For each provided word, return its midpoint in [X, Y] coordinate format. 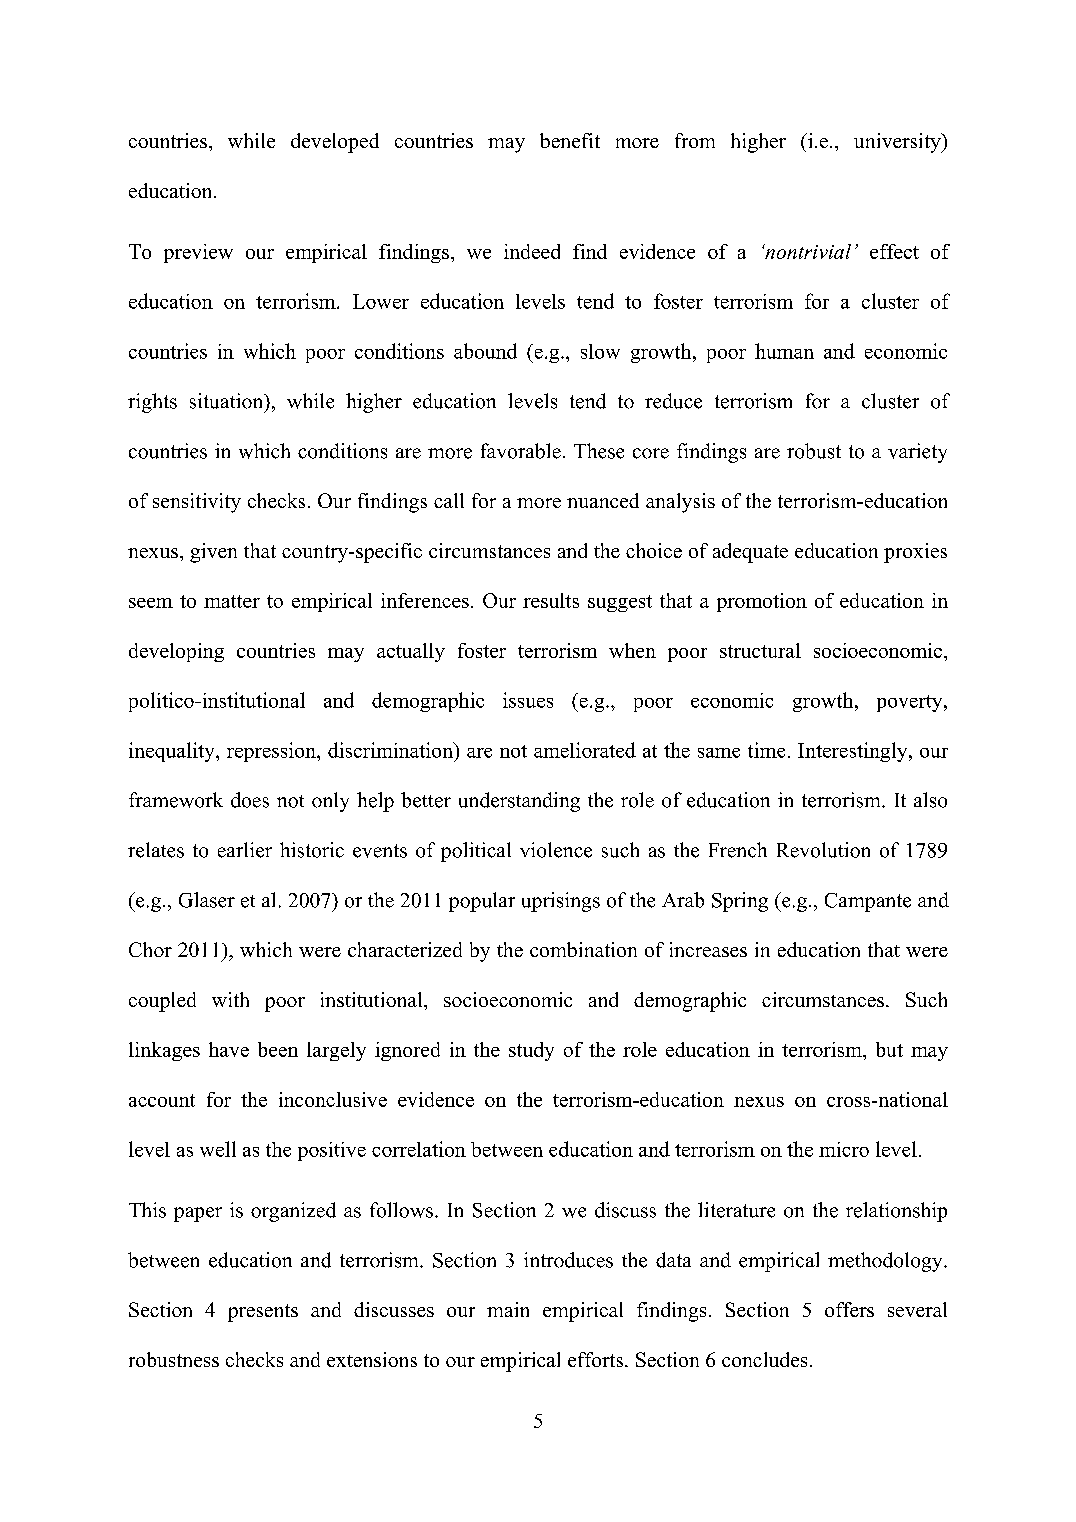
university [898, 143]
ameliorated [585, 750]
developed [335, 143]
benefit [570, 140]
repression [272, 752]
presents [263, 1313]
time [766, 750]
